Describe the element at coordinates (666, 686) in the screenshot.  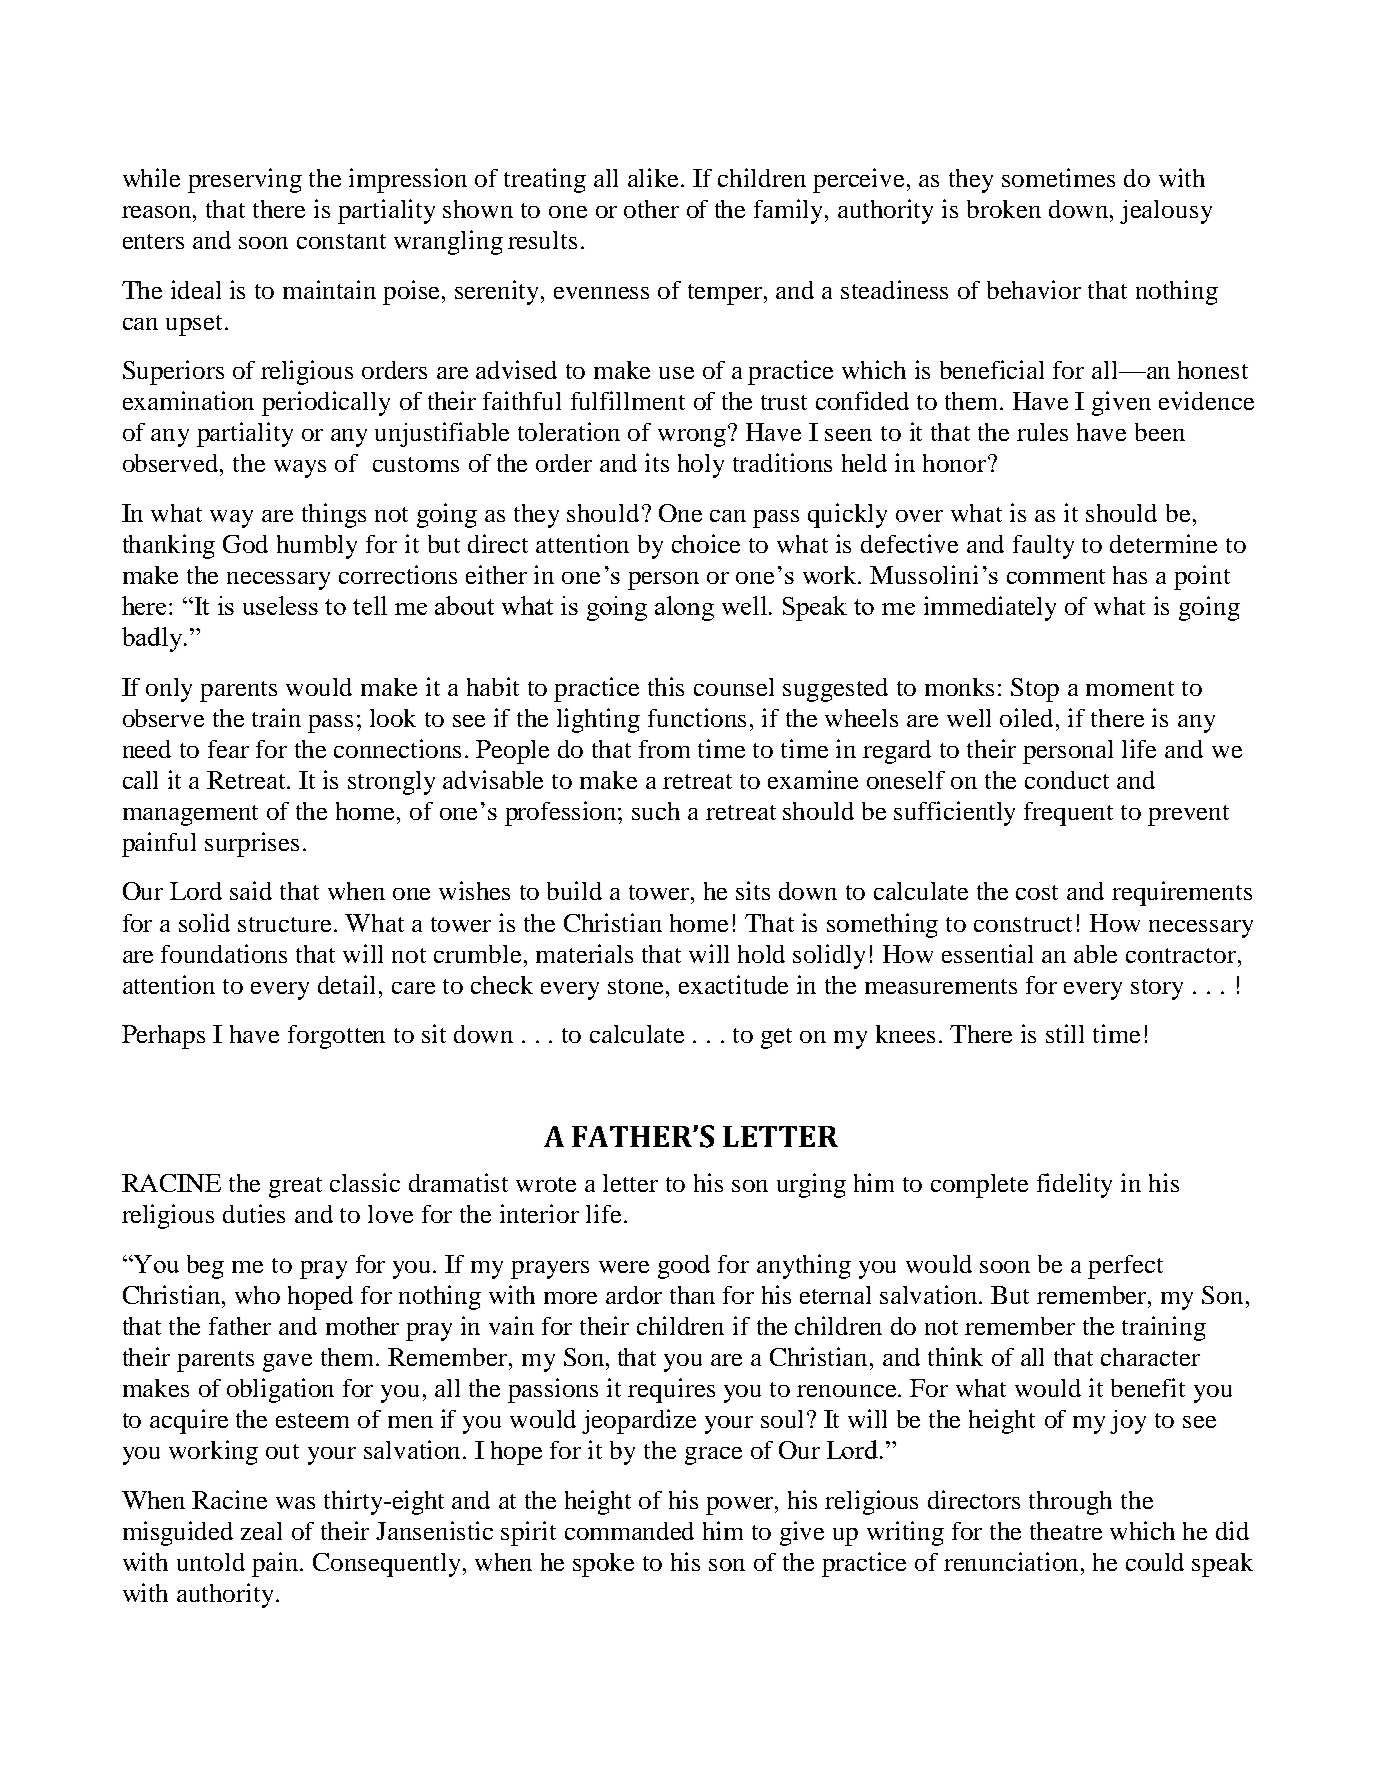
I see `this` at that location.
